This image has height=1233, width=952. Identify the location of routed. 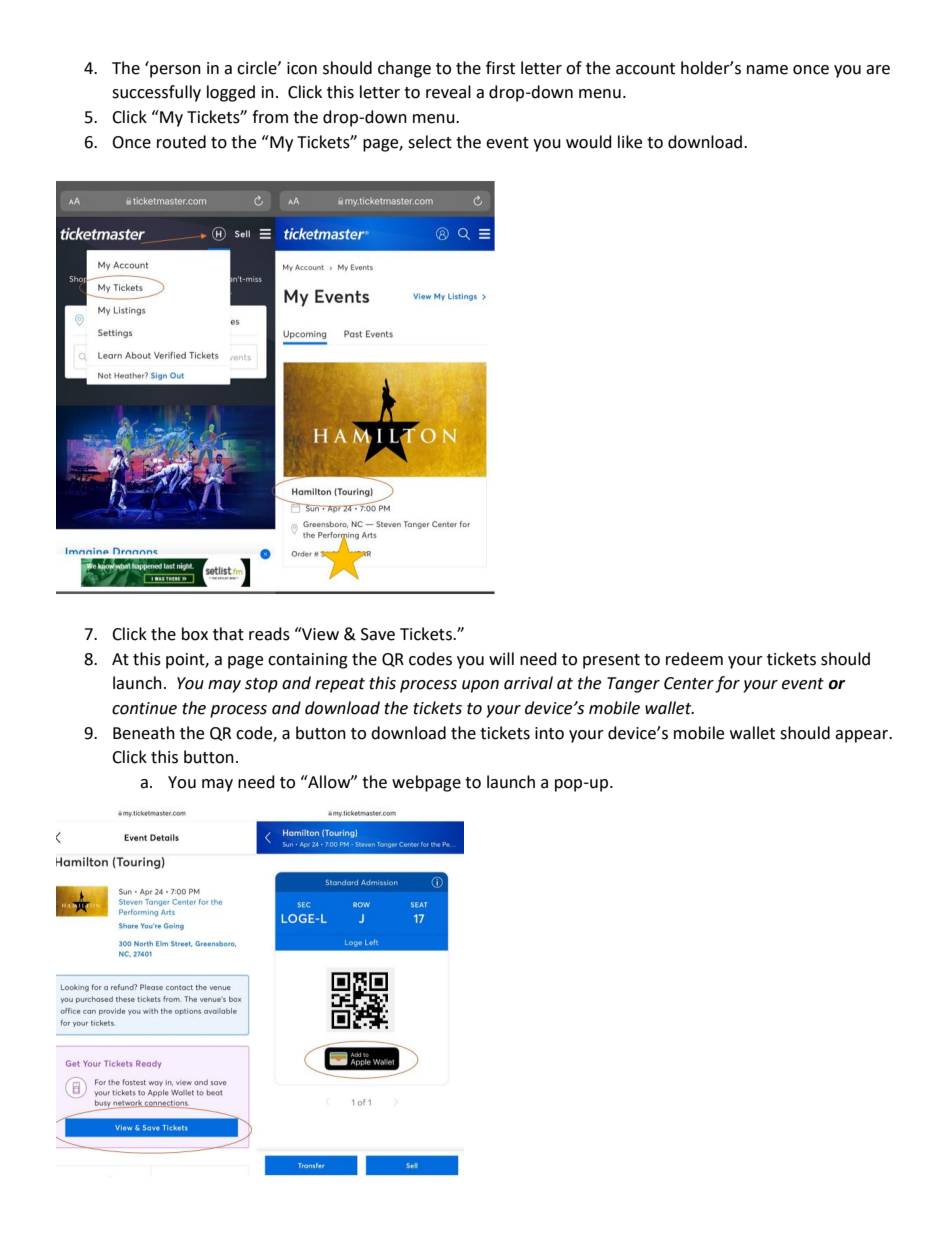
(181, 142).
